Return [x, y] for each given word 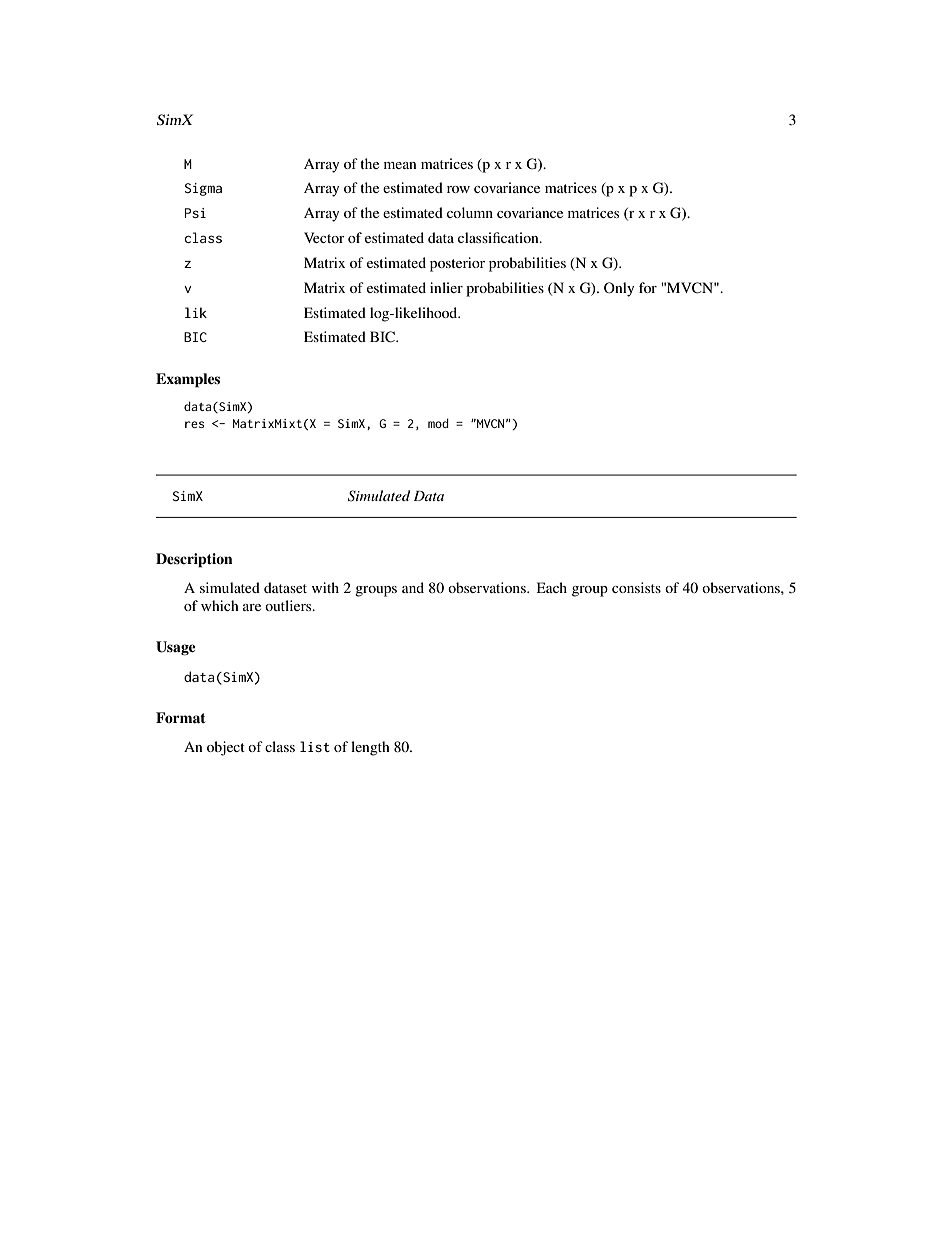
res [194, 424]
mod [438, 423]
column [470, 212]
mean [400, 165]
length [370, 748]
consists [636, 587]
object [226, 748]
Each [552, 587]
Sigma [203, 189]
